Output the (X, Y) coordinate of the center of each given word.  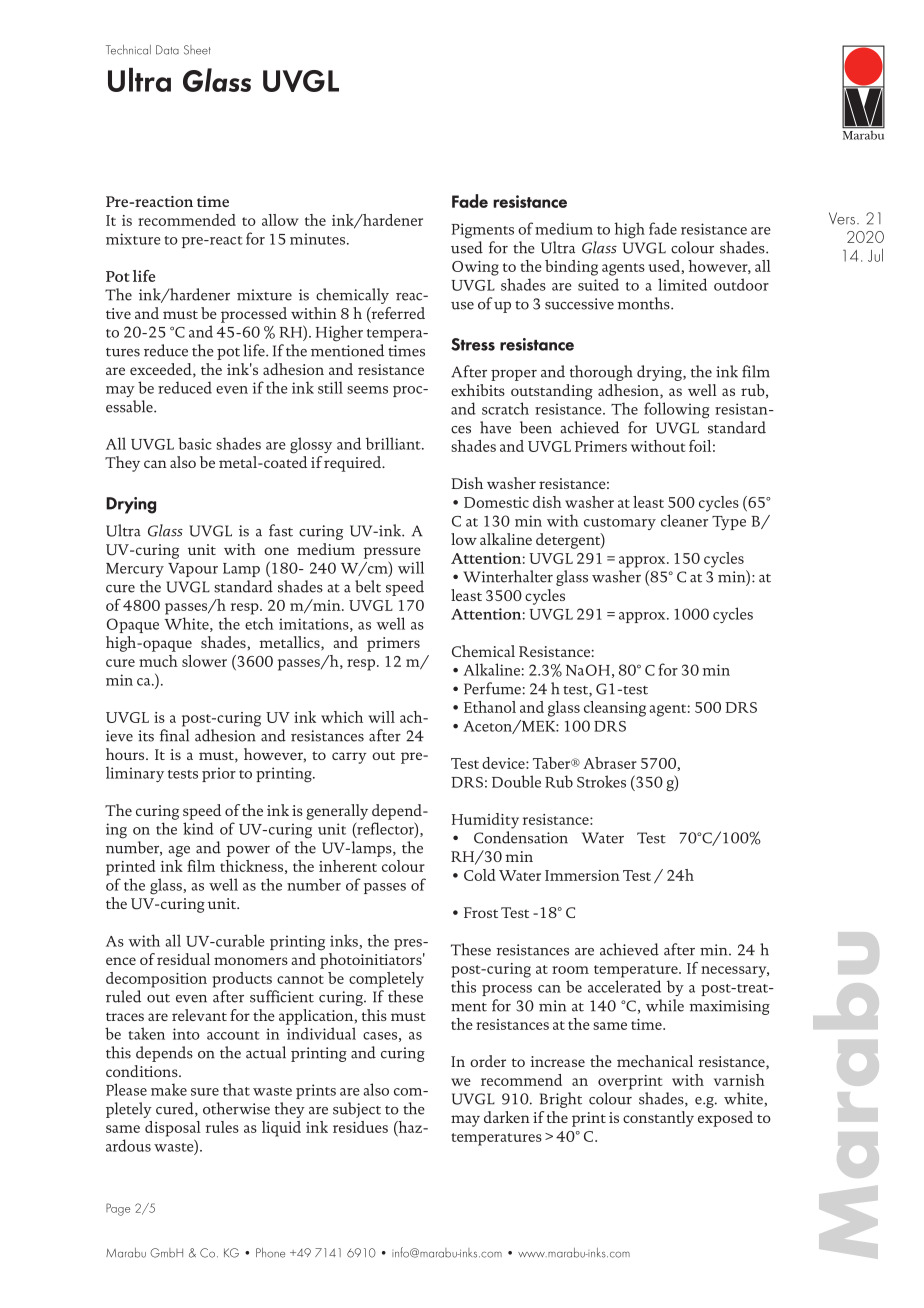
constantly (658, 1119)
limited (682, 284)
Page (118, 1209)
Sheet (197, 50)
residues (360, 1127)
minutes (319, 239)
